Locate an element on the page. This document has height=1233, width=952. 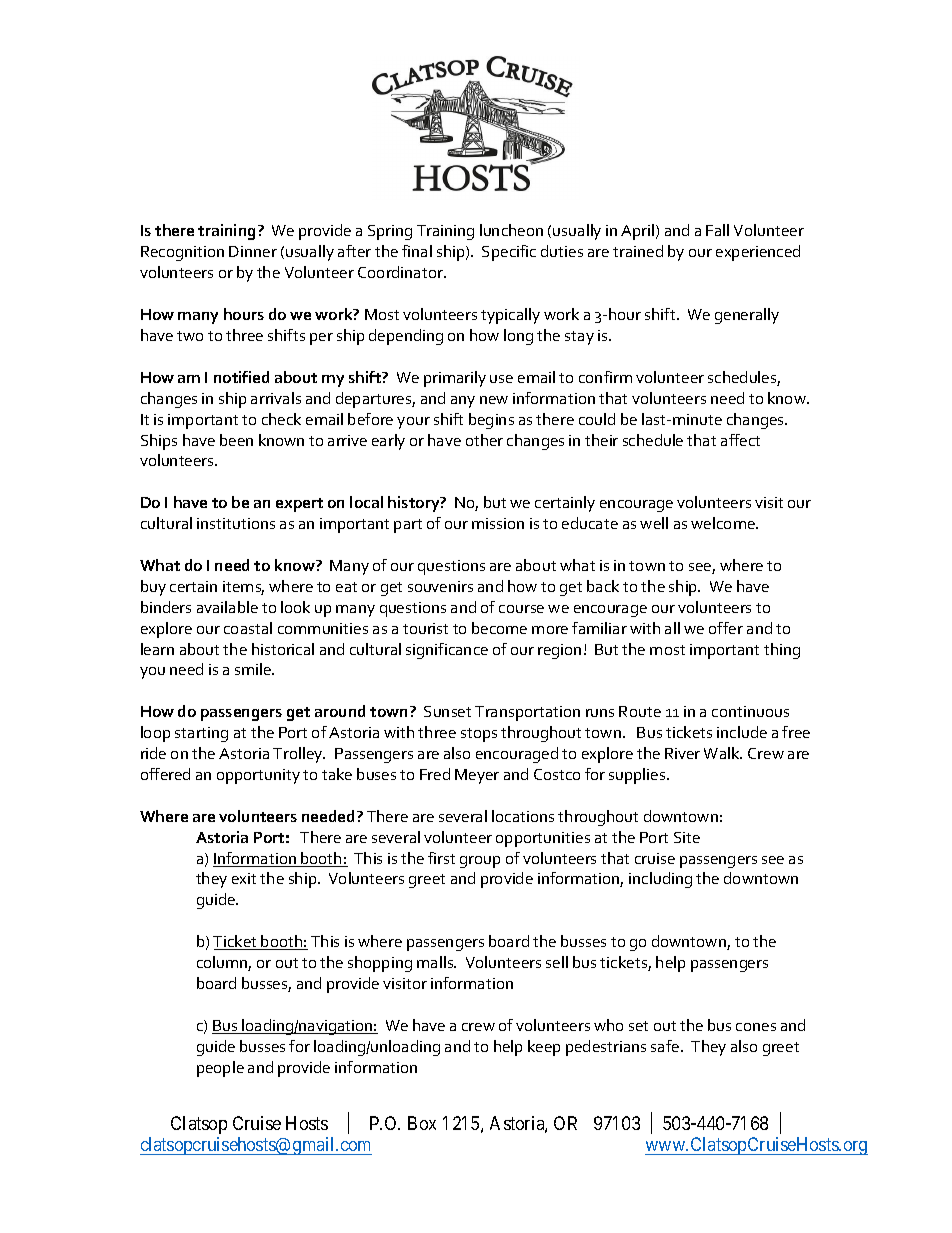
people is located at coordinates (220, 1069).
